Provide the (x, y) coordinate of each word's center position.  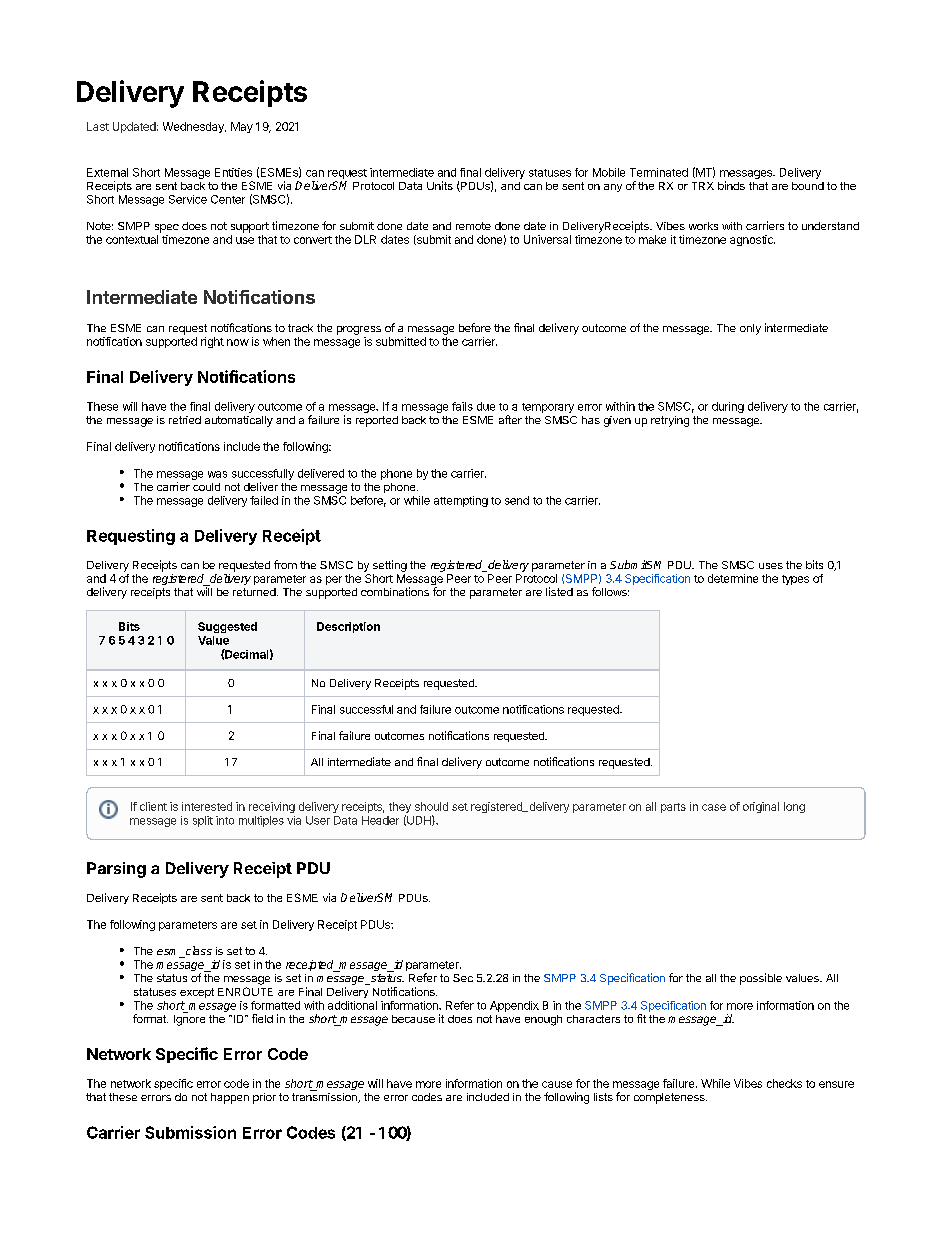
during (728, 407)
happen (230, 1098)
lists (603, 1097)
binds (731, 185)
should (431, 806)
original (761, 807)
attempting (461, 501)
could (206, 487)
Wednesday (194, 127)
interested (207, 806)
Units (440, 185)
